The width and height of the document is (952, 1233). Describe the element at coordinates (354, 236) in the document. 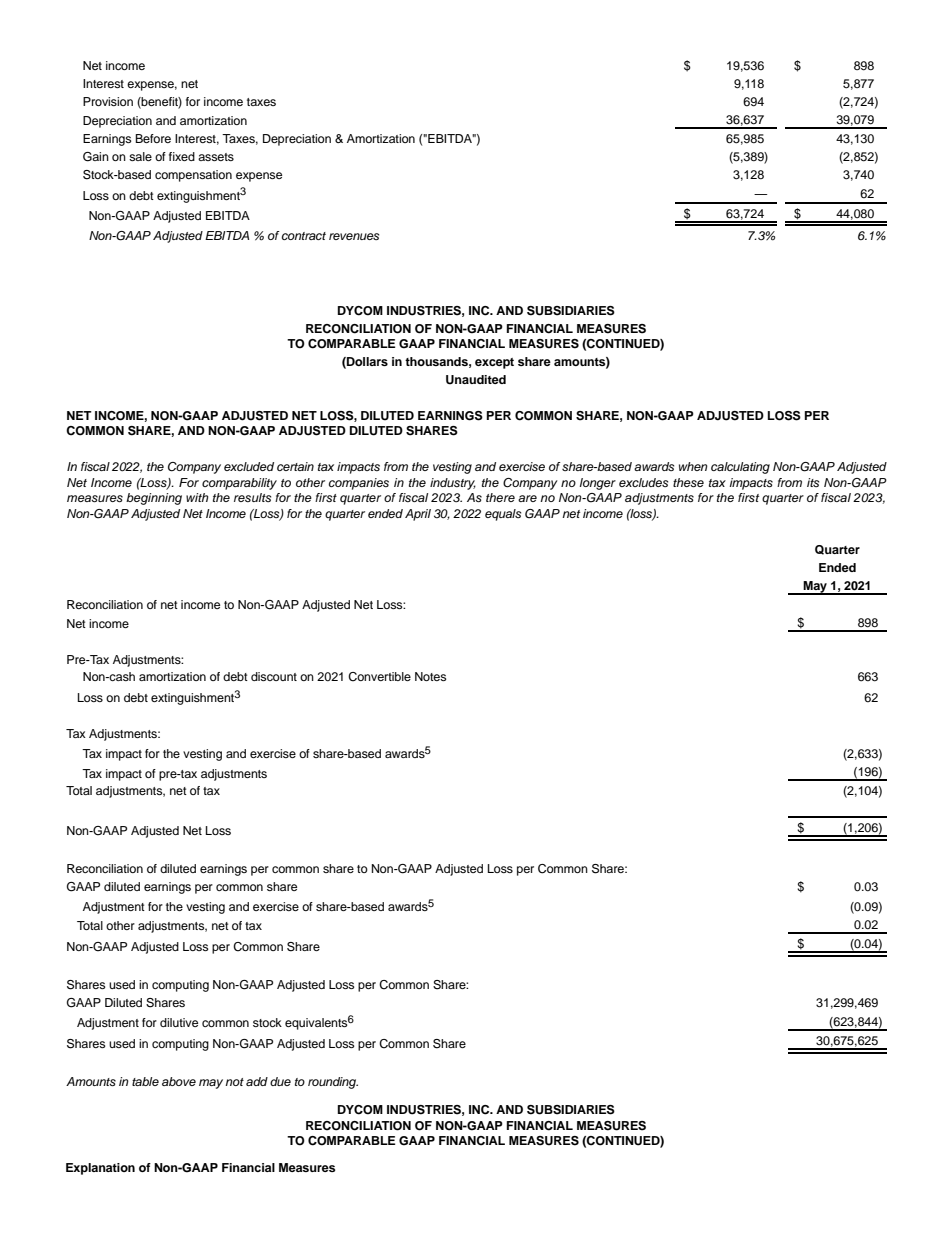

I see `revenues` at that location.
